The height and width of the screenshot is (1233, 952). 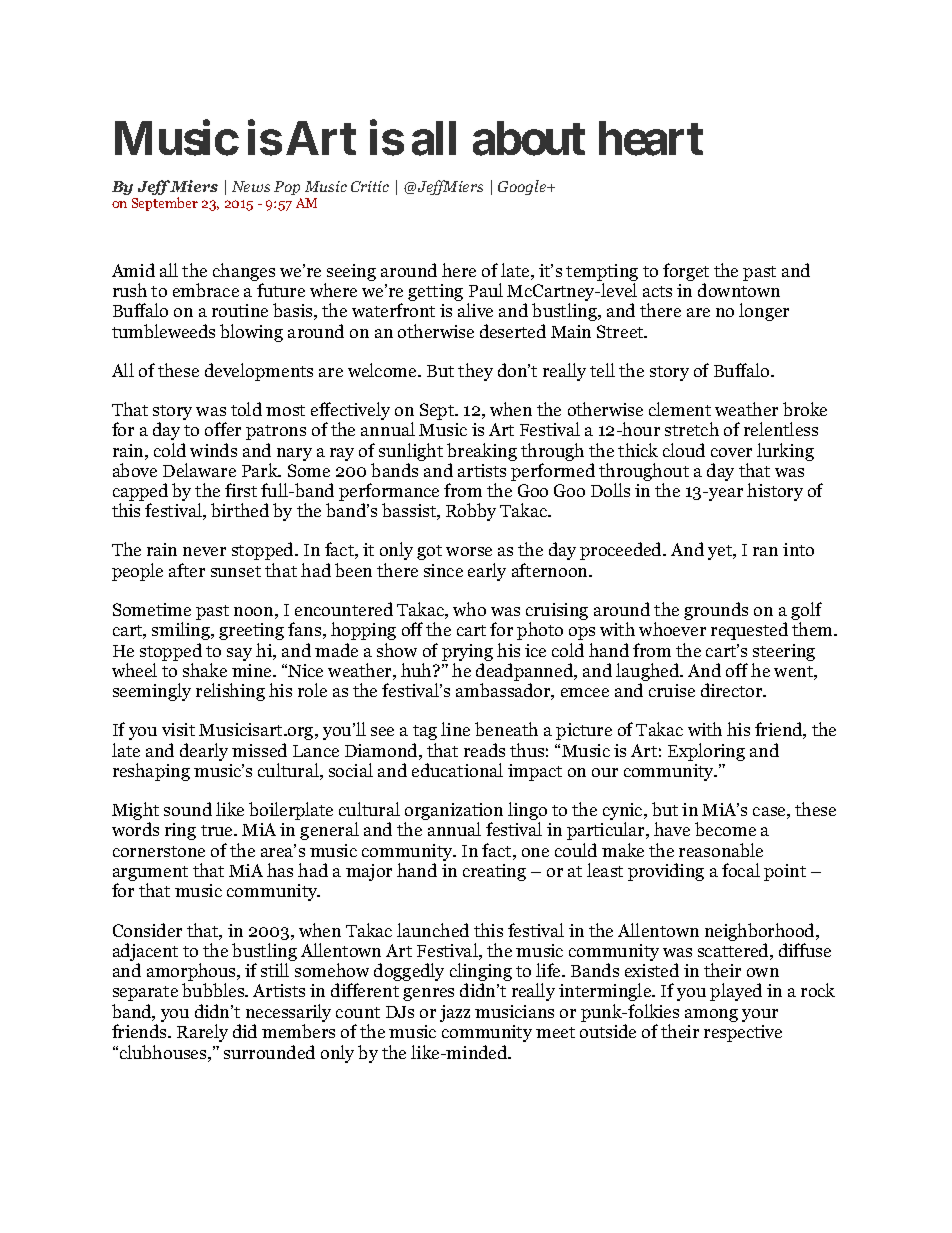 What do you see at coordinates (455, 1013) in the screenshot?
I see `jazz` at bounding box center [455, 1013].
